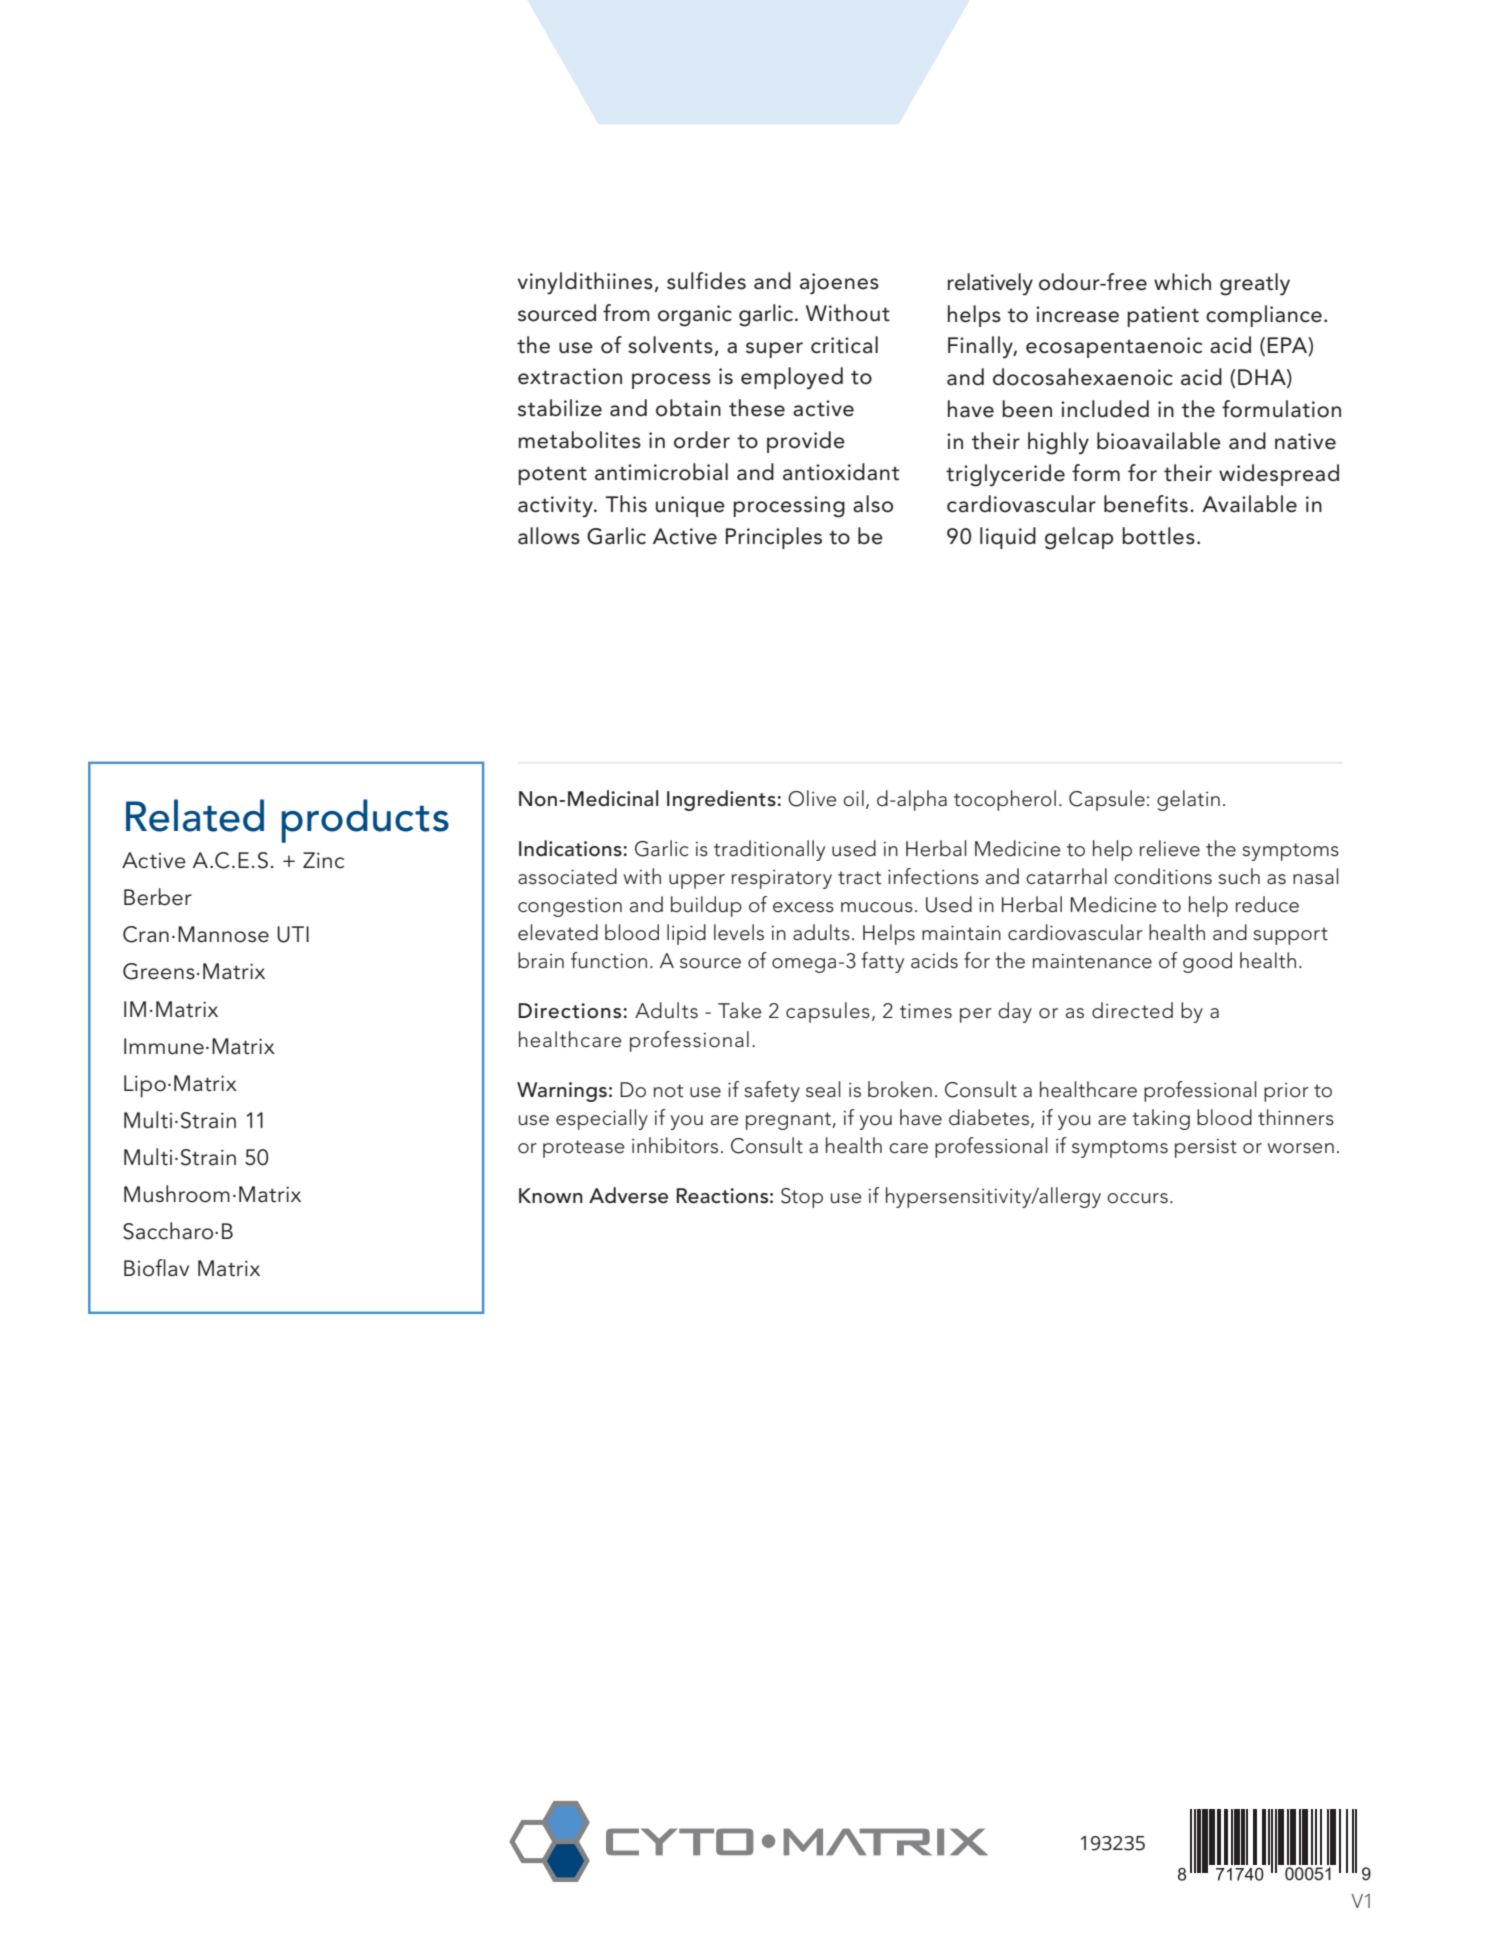  What do you see at coordinates (1188, 800) in the screenshot?
I see `gelatin` at bounding box center [1188, 800].
